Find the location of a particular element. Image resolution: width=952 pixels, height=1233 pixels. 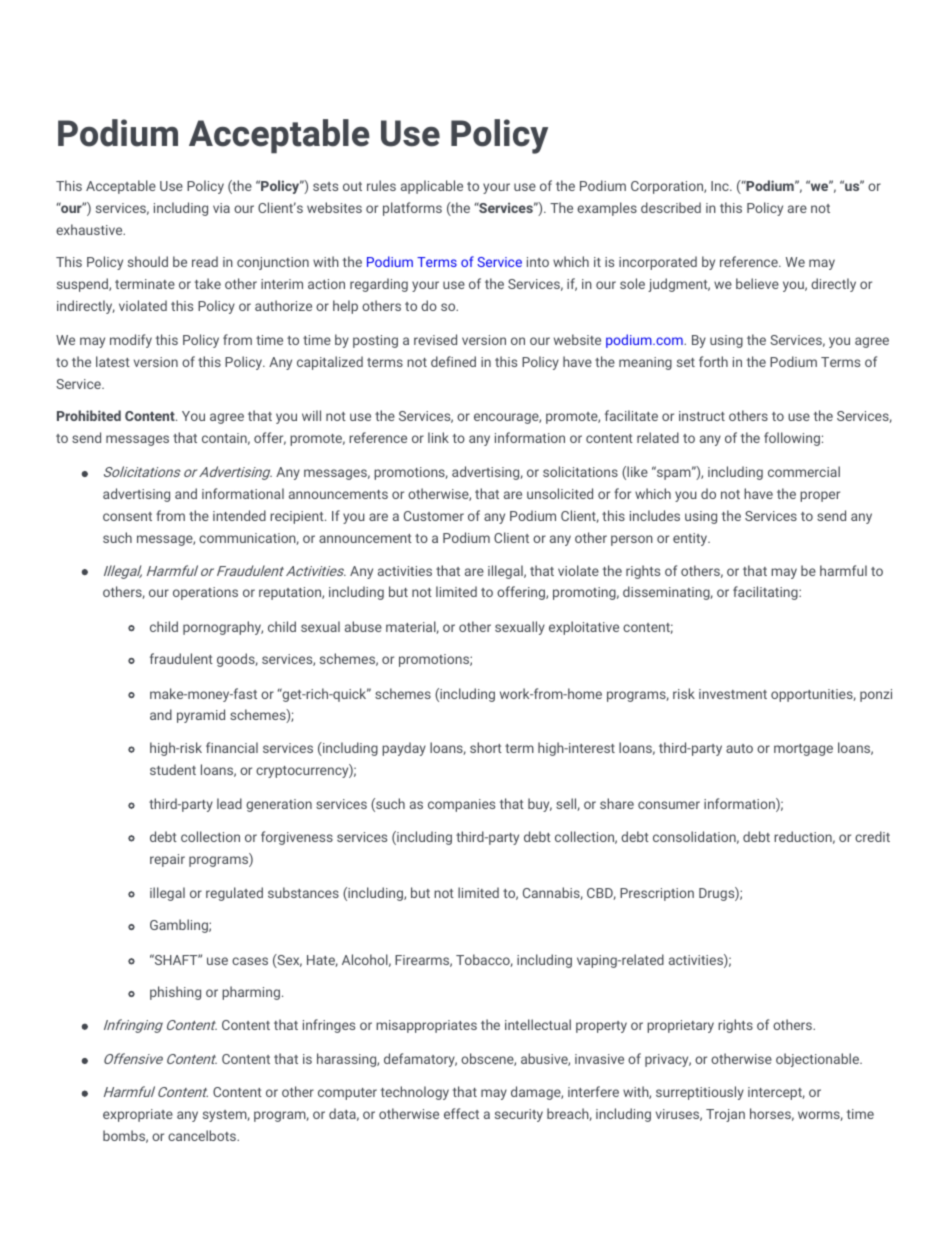

latest is located at coordinates (113, 361).
